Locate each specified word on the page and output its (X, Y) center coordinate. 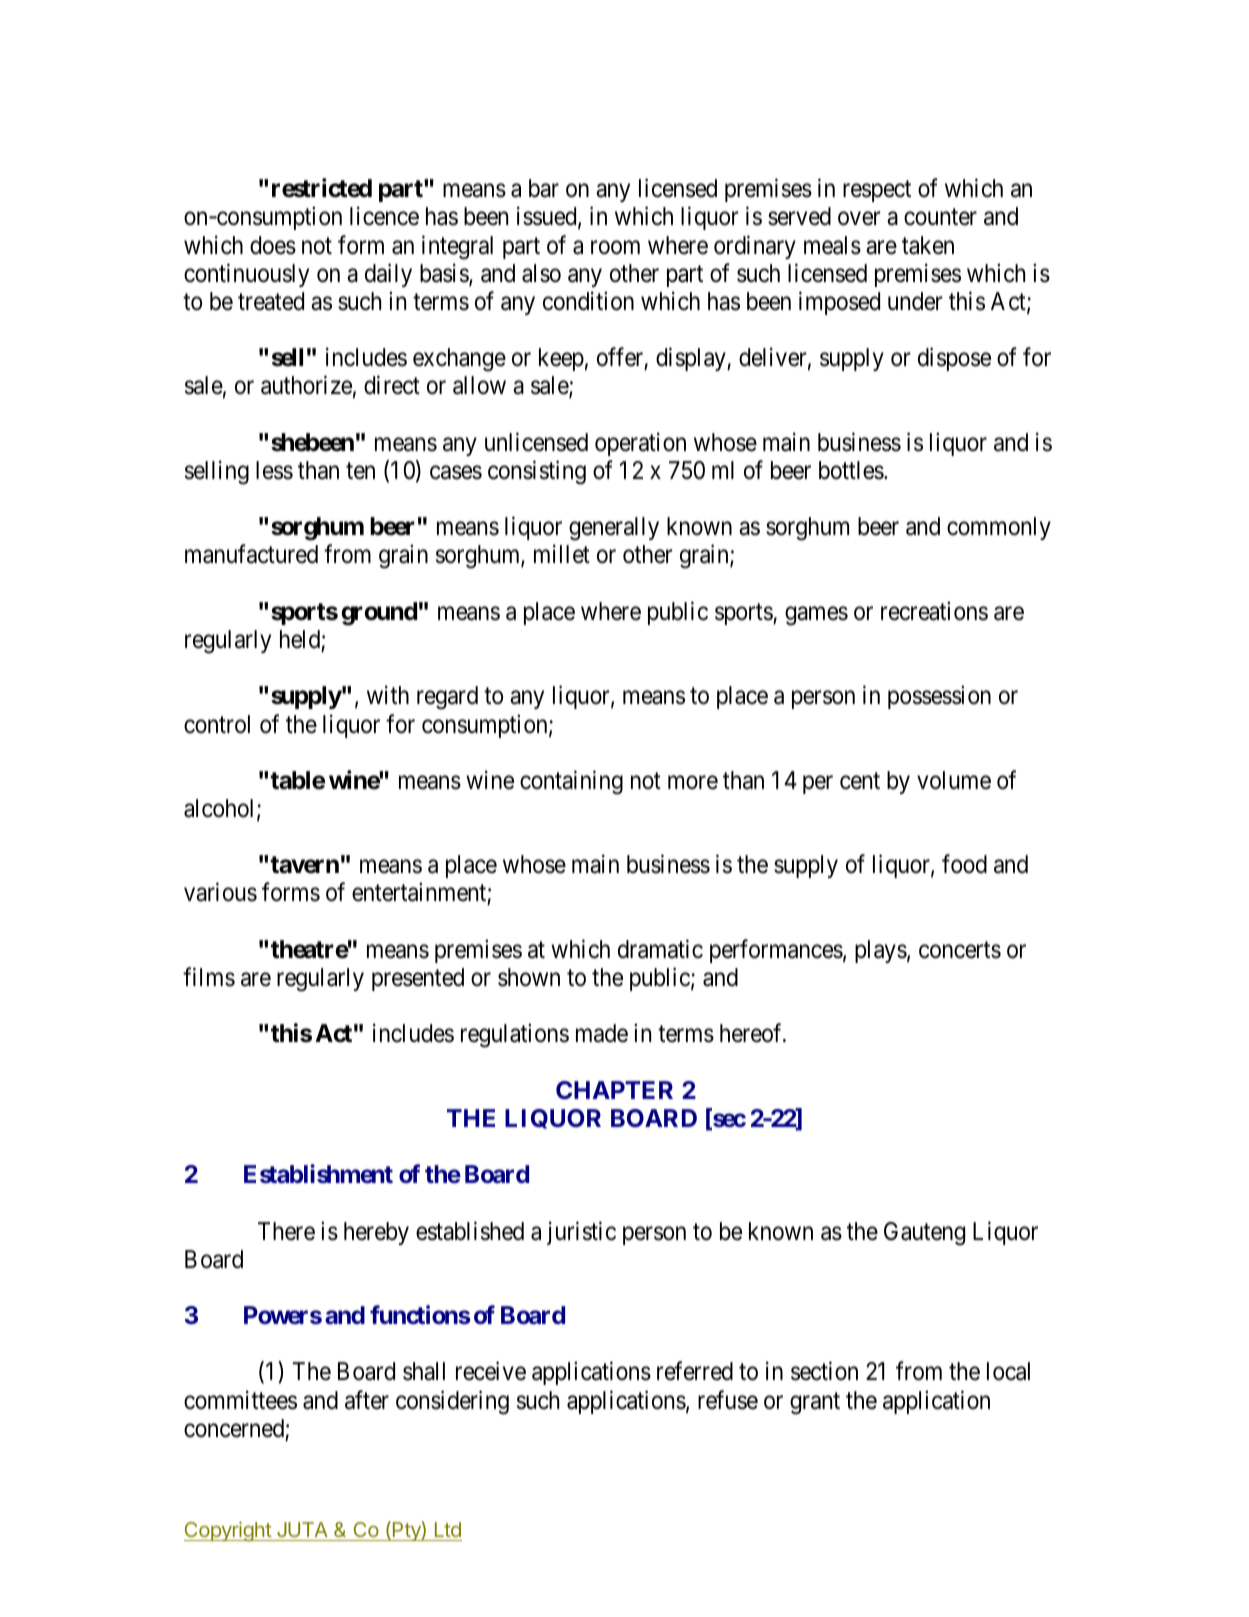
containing (571, 782)
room (615, 247)
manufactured (251, 554)
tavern (304, 865)
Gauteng (924, 1234)
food (964, 864)
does (273, 245)
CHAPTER (614, 1090)
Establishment (318, 1174)
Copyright (228, 1532)
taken (928, 245)
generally (614, 529)
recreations (934, 611)
